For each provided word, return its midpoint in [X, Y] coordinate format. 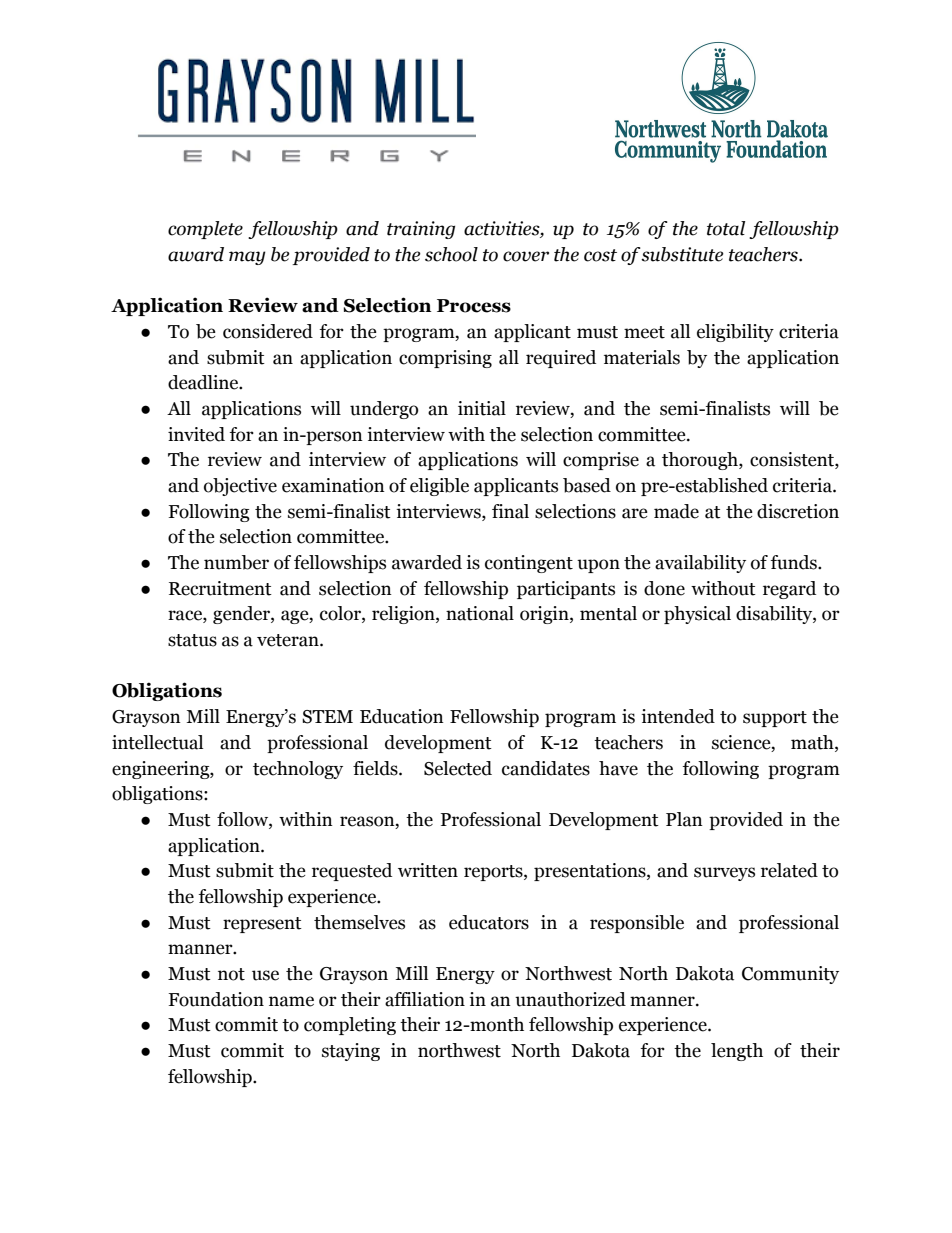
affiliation [425, 999]
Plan [684, 819]
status [192, 640]
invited [196, 434]
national [480, 613]
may [247, 258]
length [737, 1052]
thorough [701, 461]
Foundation [216, 999]
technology [298, 770]
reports [494, 873]
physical [697, 615]
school [451, 254]
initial [482, 408]
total [726, 228]
